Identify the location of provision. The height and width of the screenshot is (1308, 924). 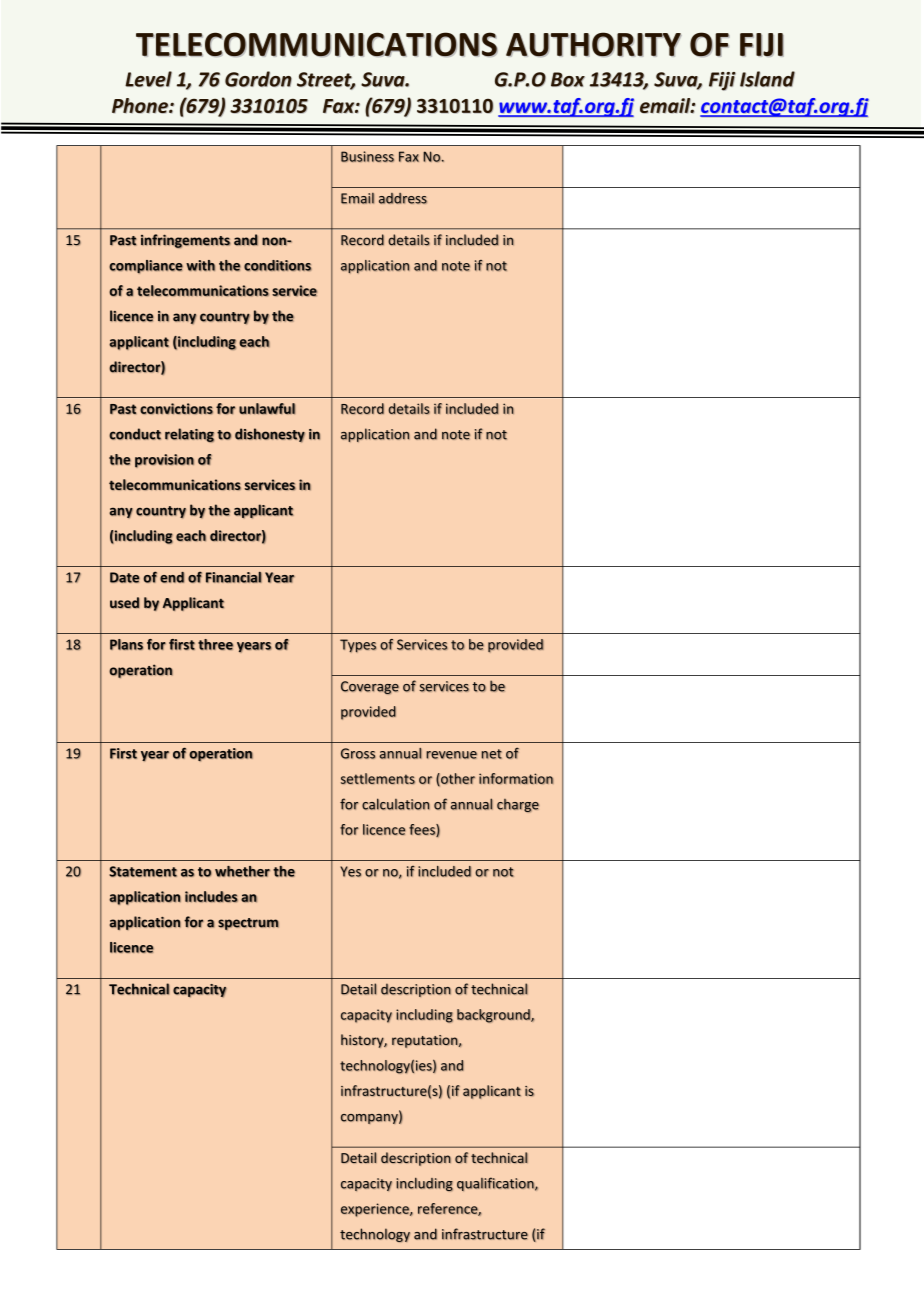
(164, 461).
